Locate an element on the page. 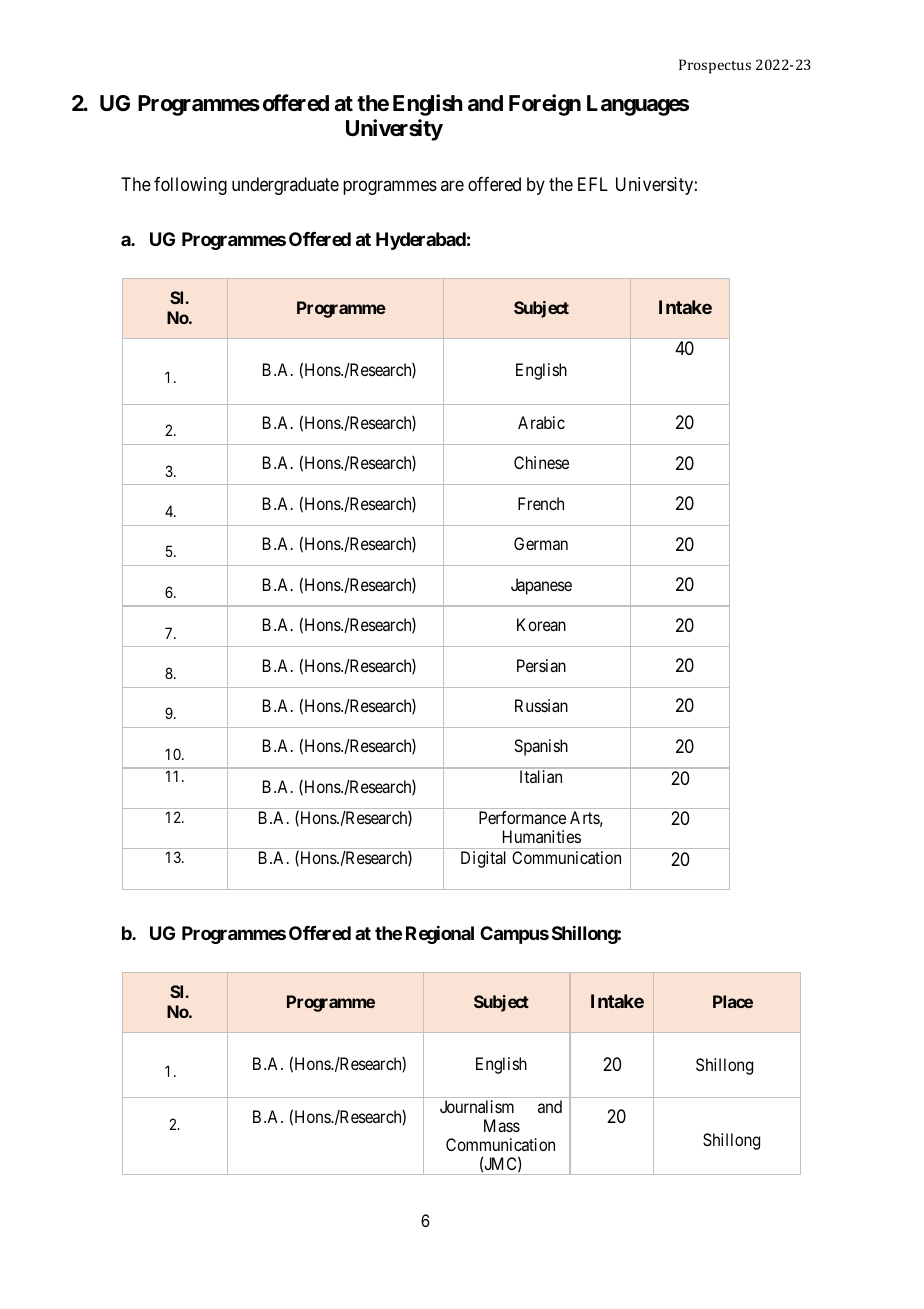 Image resolution: width=924 pixels, height=1309 pixels. are is located at coordinates (452, 185).
